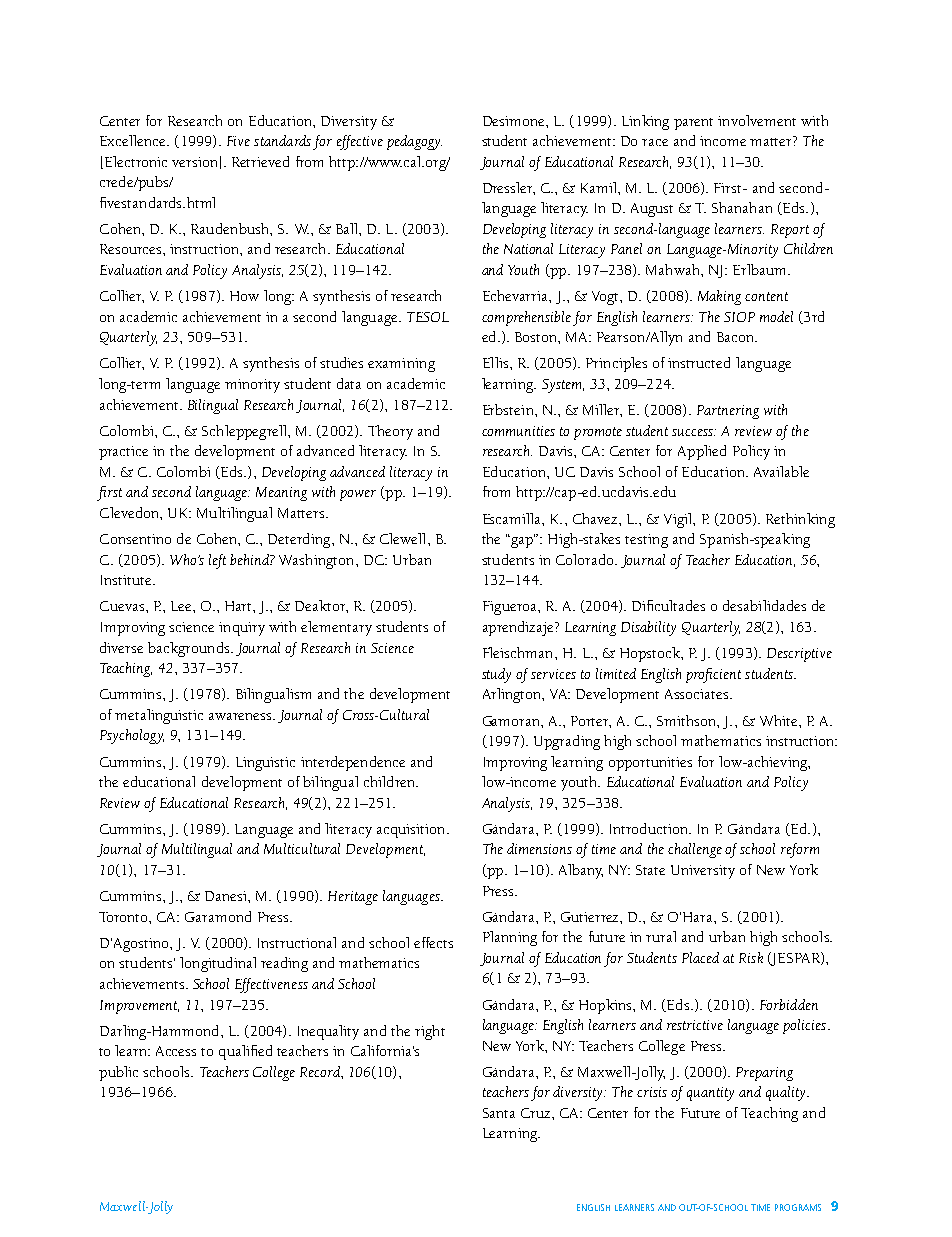 This image has height=1237, width=952. Describe the element at coordinates (433, 942) in the image. I see `effects` at that location.
